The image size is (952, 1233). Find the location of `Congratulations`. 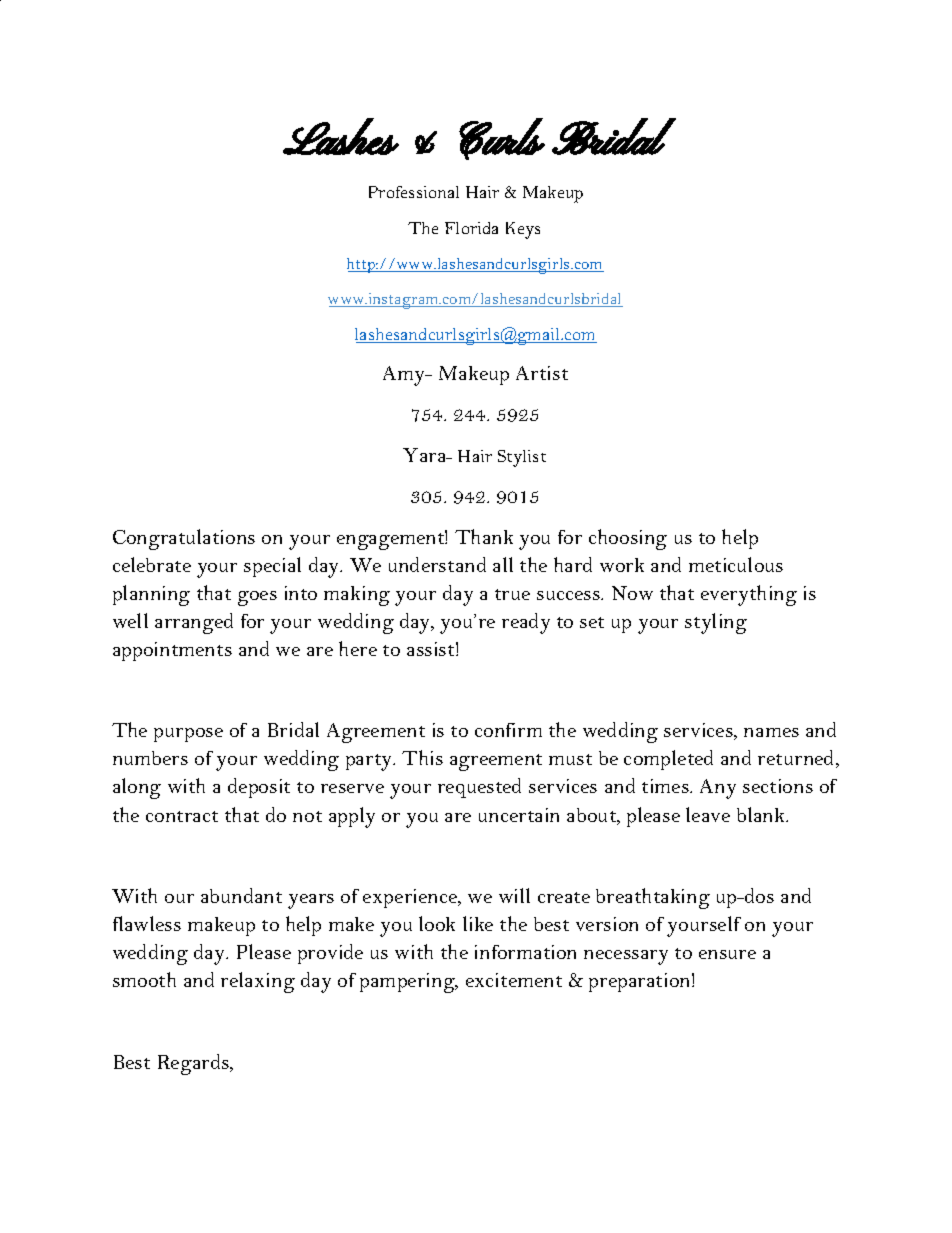

Congratulations is located at coordinates (184, 539).
